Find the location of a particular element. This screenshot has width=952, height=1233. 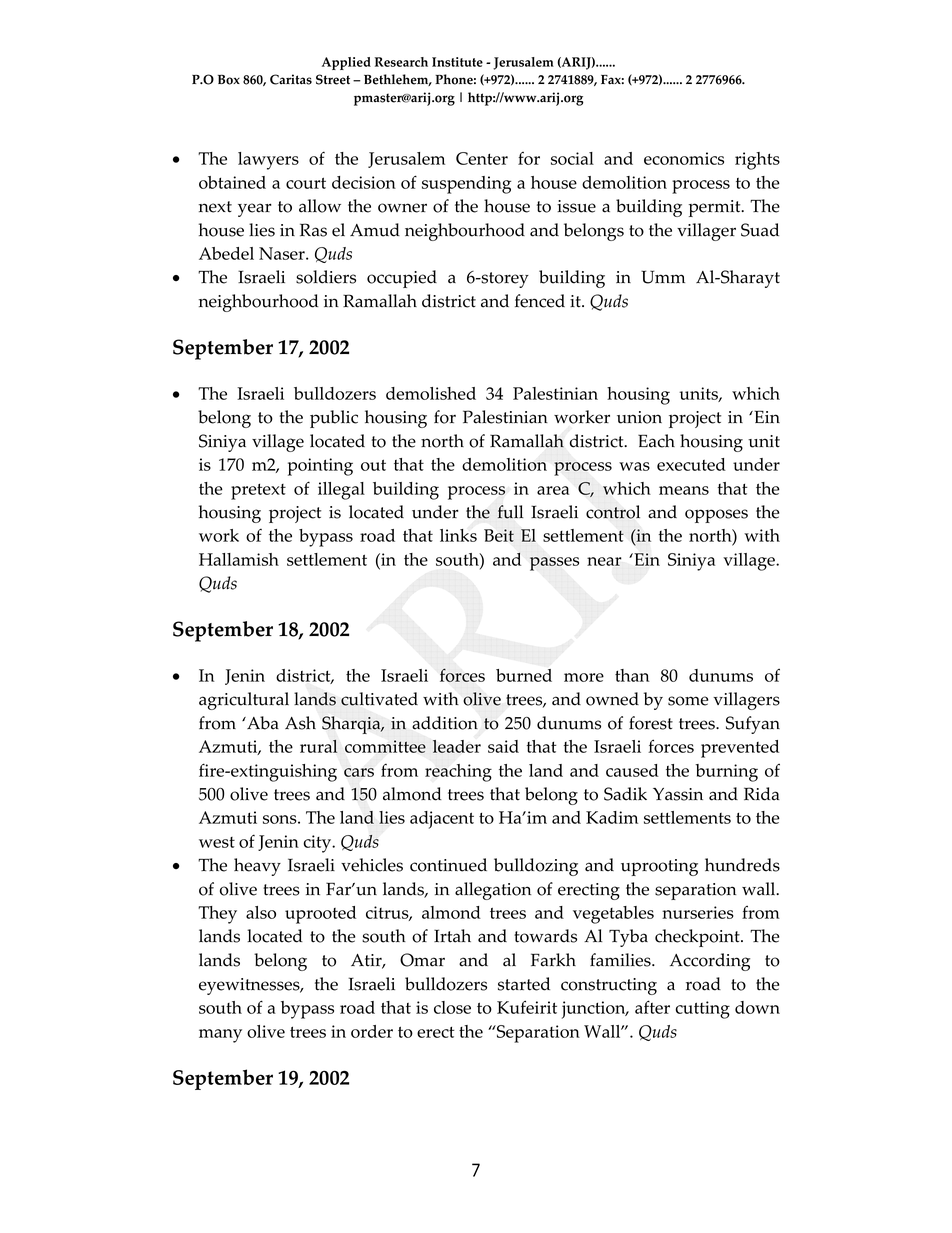

opposes is located at coordinates (716, 516).
